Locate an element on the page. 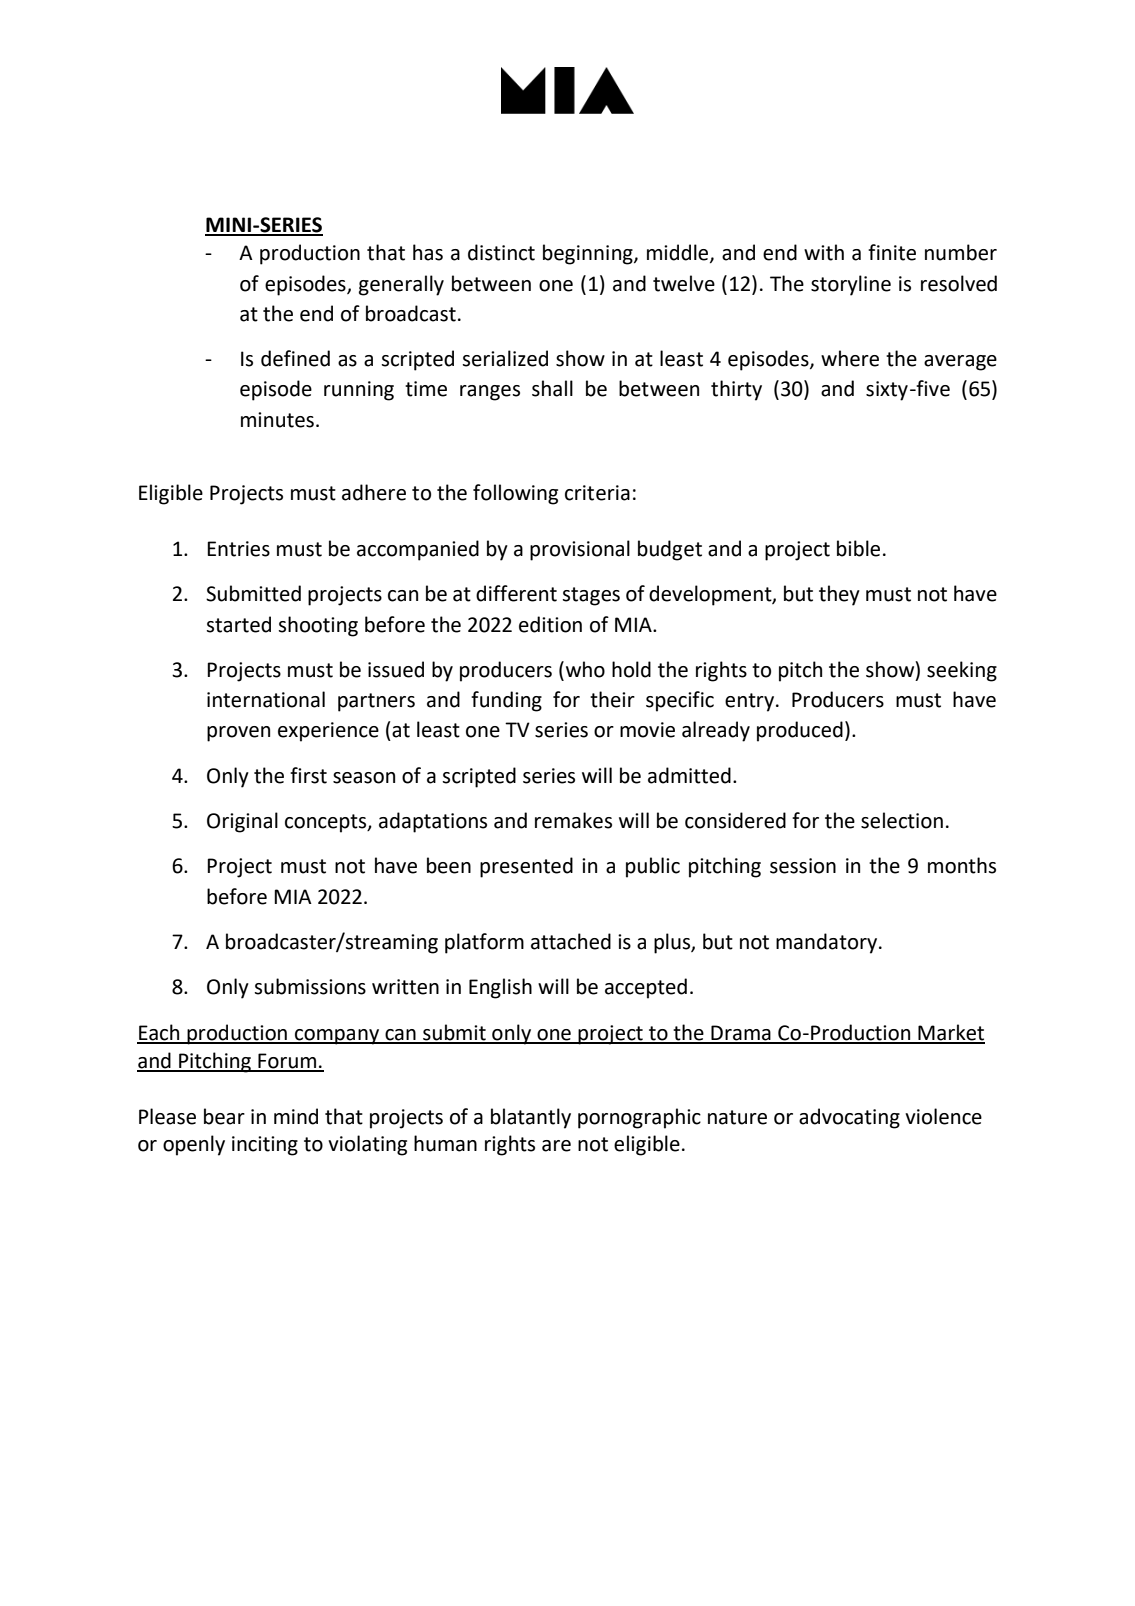 The image size is (1135, 1606). beginning is located at coordinates (589, 254).
